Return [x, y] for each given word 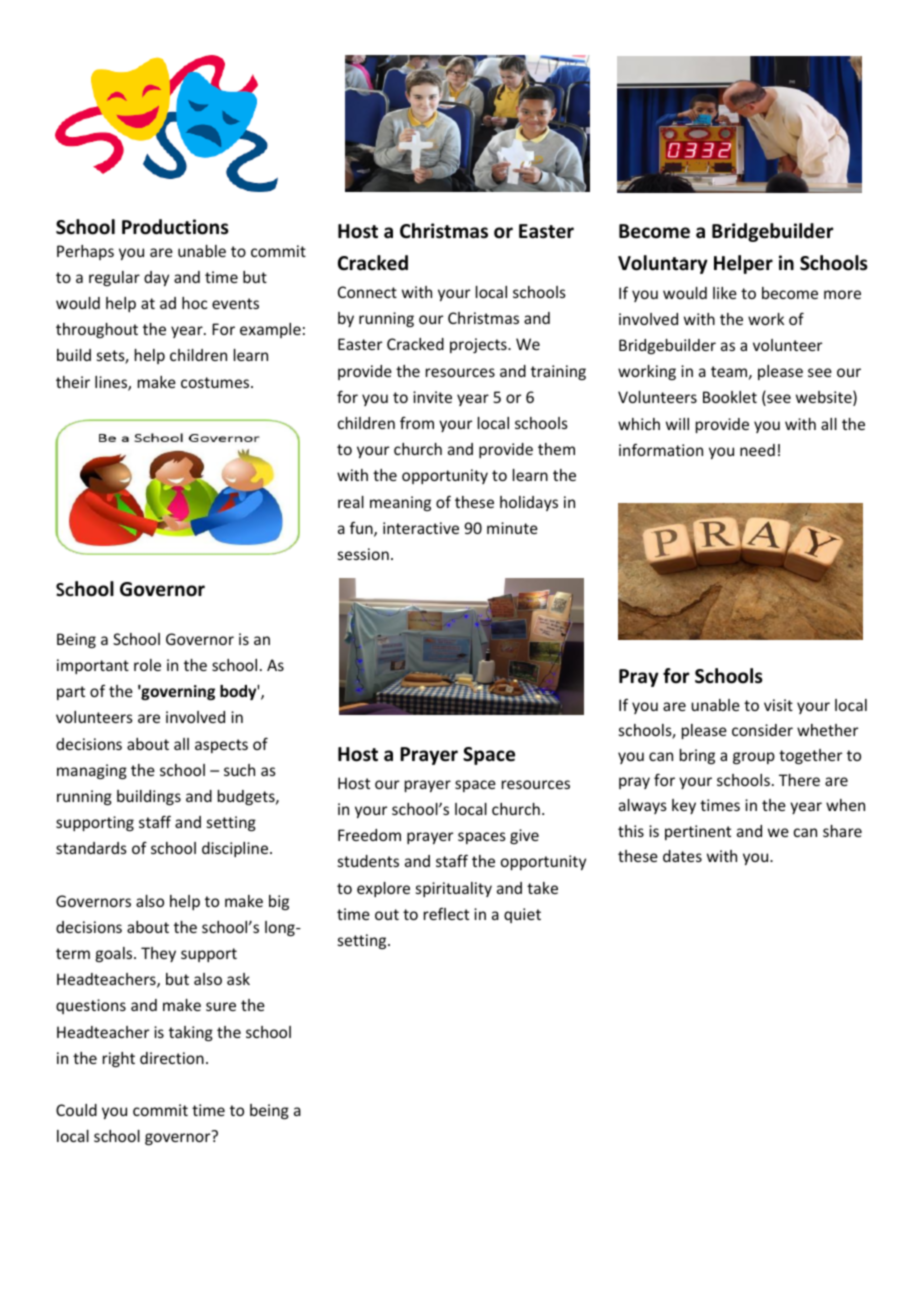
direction [172, 1058]
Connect [367, 292]
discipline [236, 849]
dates [682, 856]
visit [778, 705]
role [147, 665]
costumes [216, 382]
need [757, 450]
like [725, 293]
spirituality [454, 889]
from [417, 423]
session [363, 554]
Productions [175, 227]
